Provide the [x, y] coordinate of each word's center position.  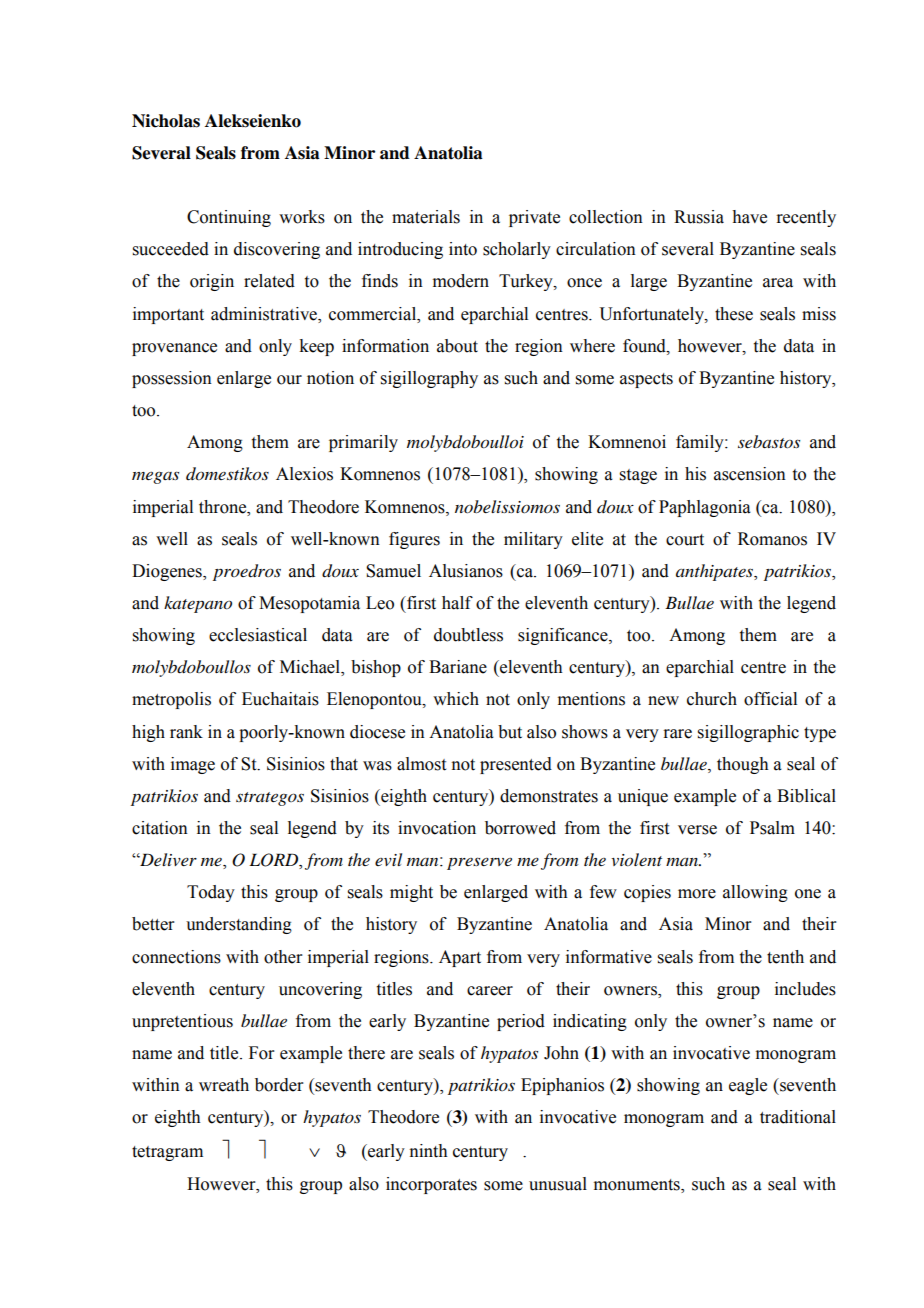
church [712, 699]
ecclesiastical [258, 635]
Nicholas [166, 121]
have [749, 217]
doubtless [468, 635]
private [534, 218]
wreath [224, 1085]
